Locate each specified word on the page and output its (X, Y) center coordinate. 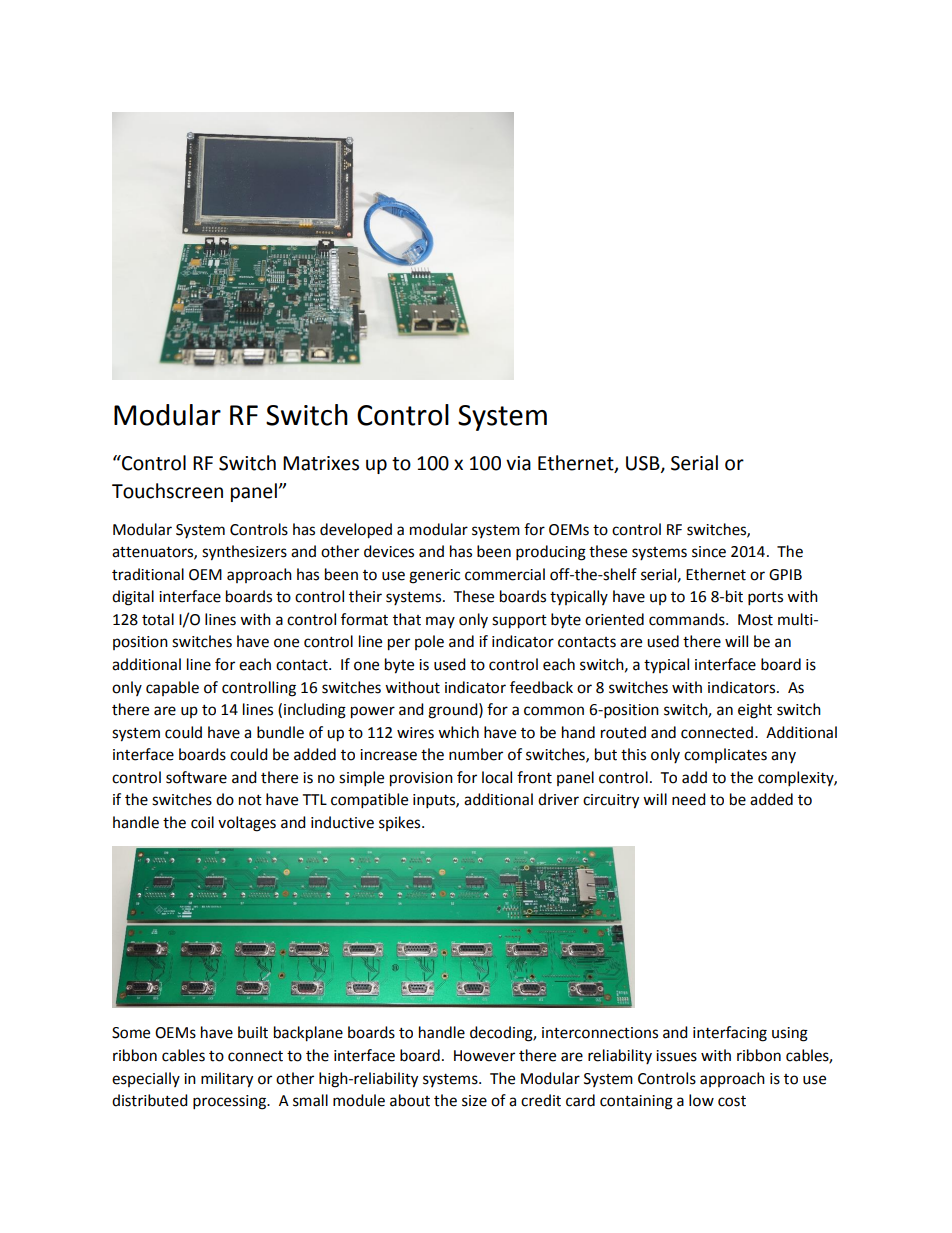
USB (644, 464)
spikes (401, 823)
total (158, 619)
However (484, 1056)
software (196, 777)
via (518, 463)
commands (688, 619)
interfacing (730, 1034)
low (701, 1100)
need (689, 799)
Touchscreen (167, 491)
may (440, 622)
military (227, 1080)
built (253, 1032)
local (497, 777)
